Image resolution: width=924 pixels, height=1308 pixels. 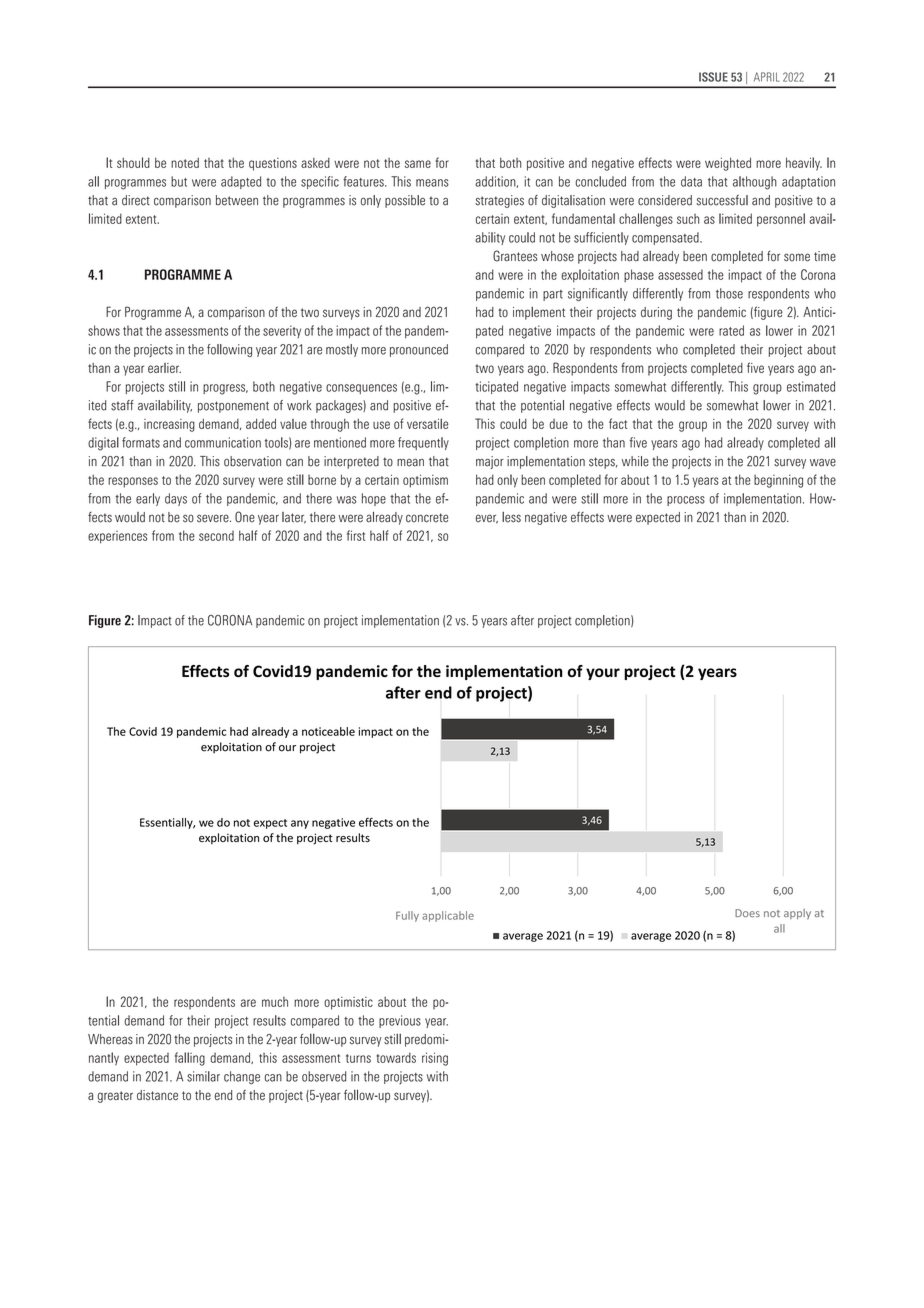 I want to click on same, so click(x=418, y=164).
